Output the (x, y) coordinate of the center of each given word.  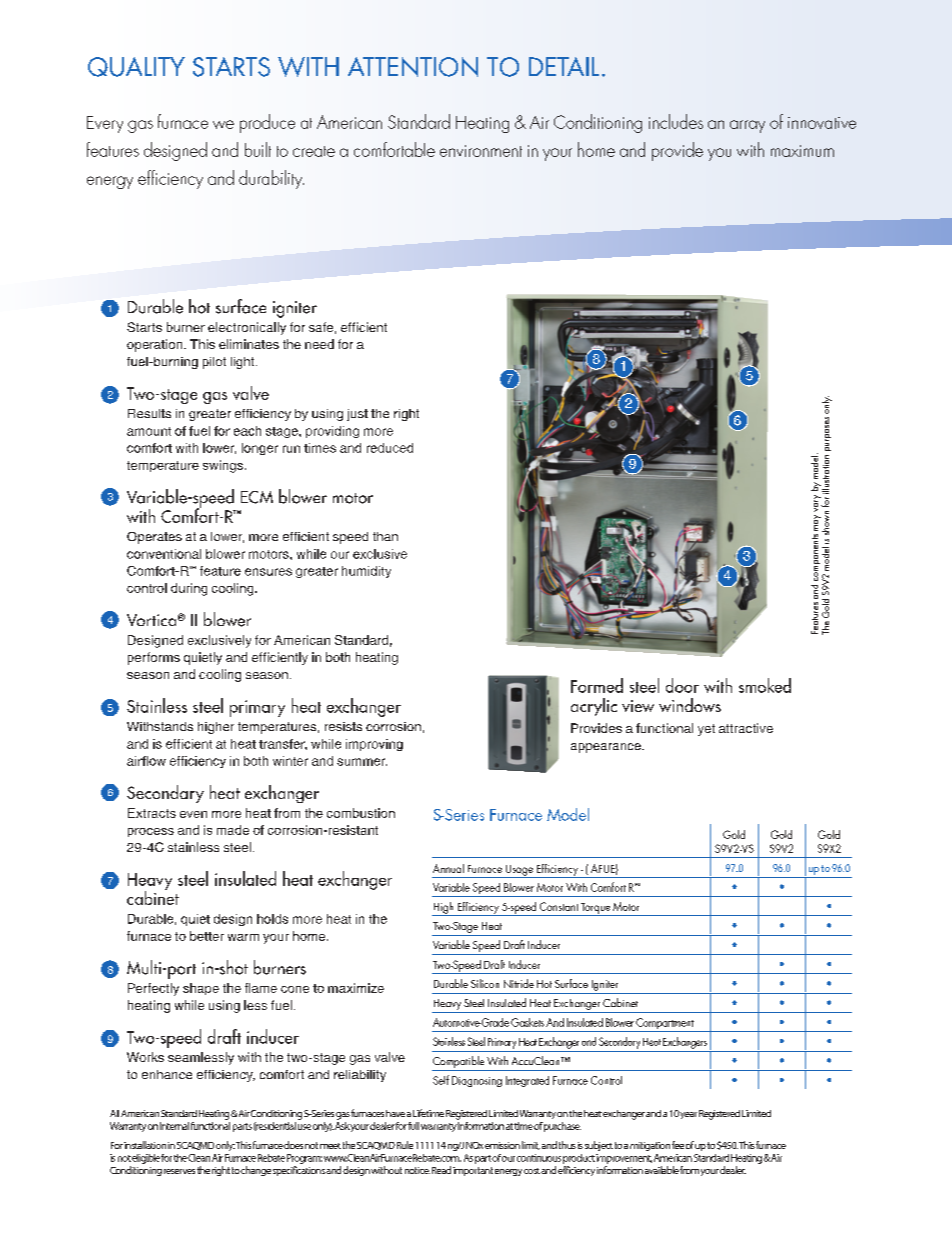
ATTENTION (413, 67)
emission (502, 1145)
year (688, 1115)
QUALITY (136, 67)
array (747, 126)
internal (174, 1126)
